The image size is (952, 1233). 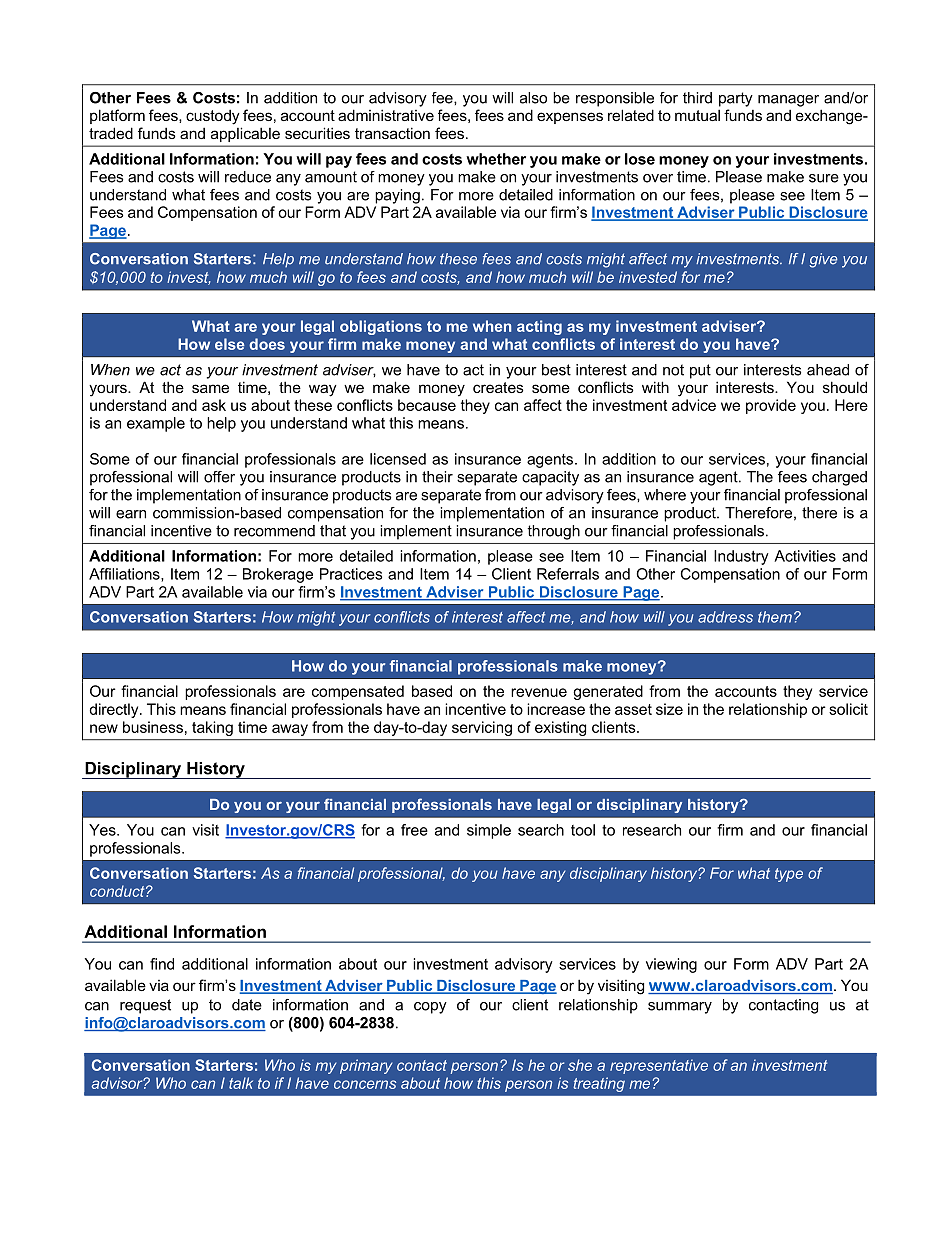 What do you see at coordinates (788, 101) in the screenshot?
I see `manager` at bounding box center [788, 101].
